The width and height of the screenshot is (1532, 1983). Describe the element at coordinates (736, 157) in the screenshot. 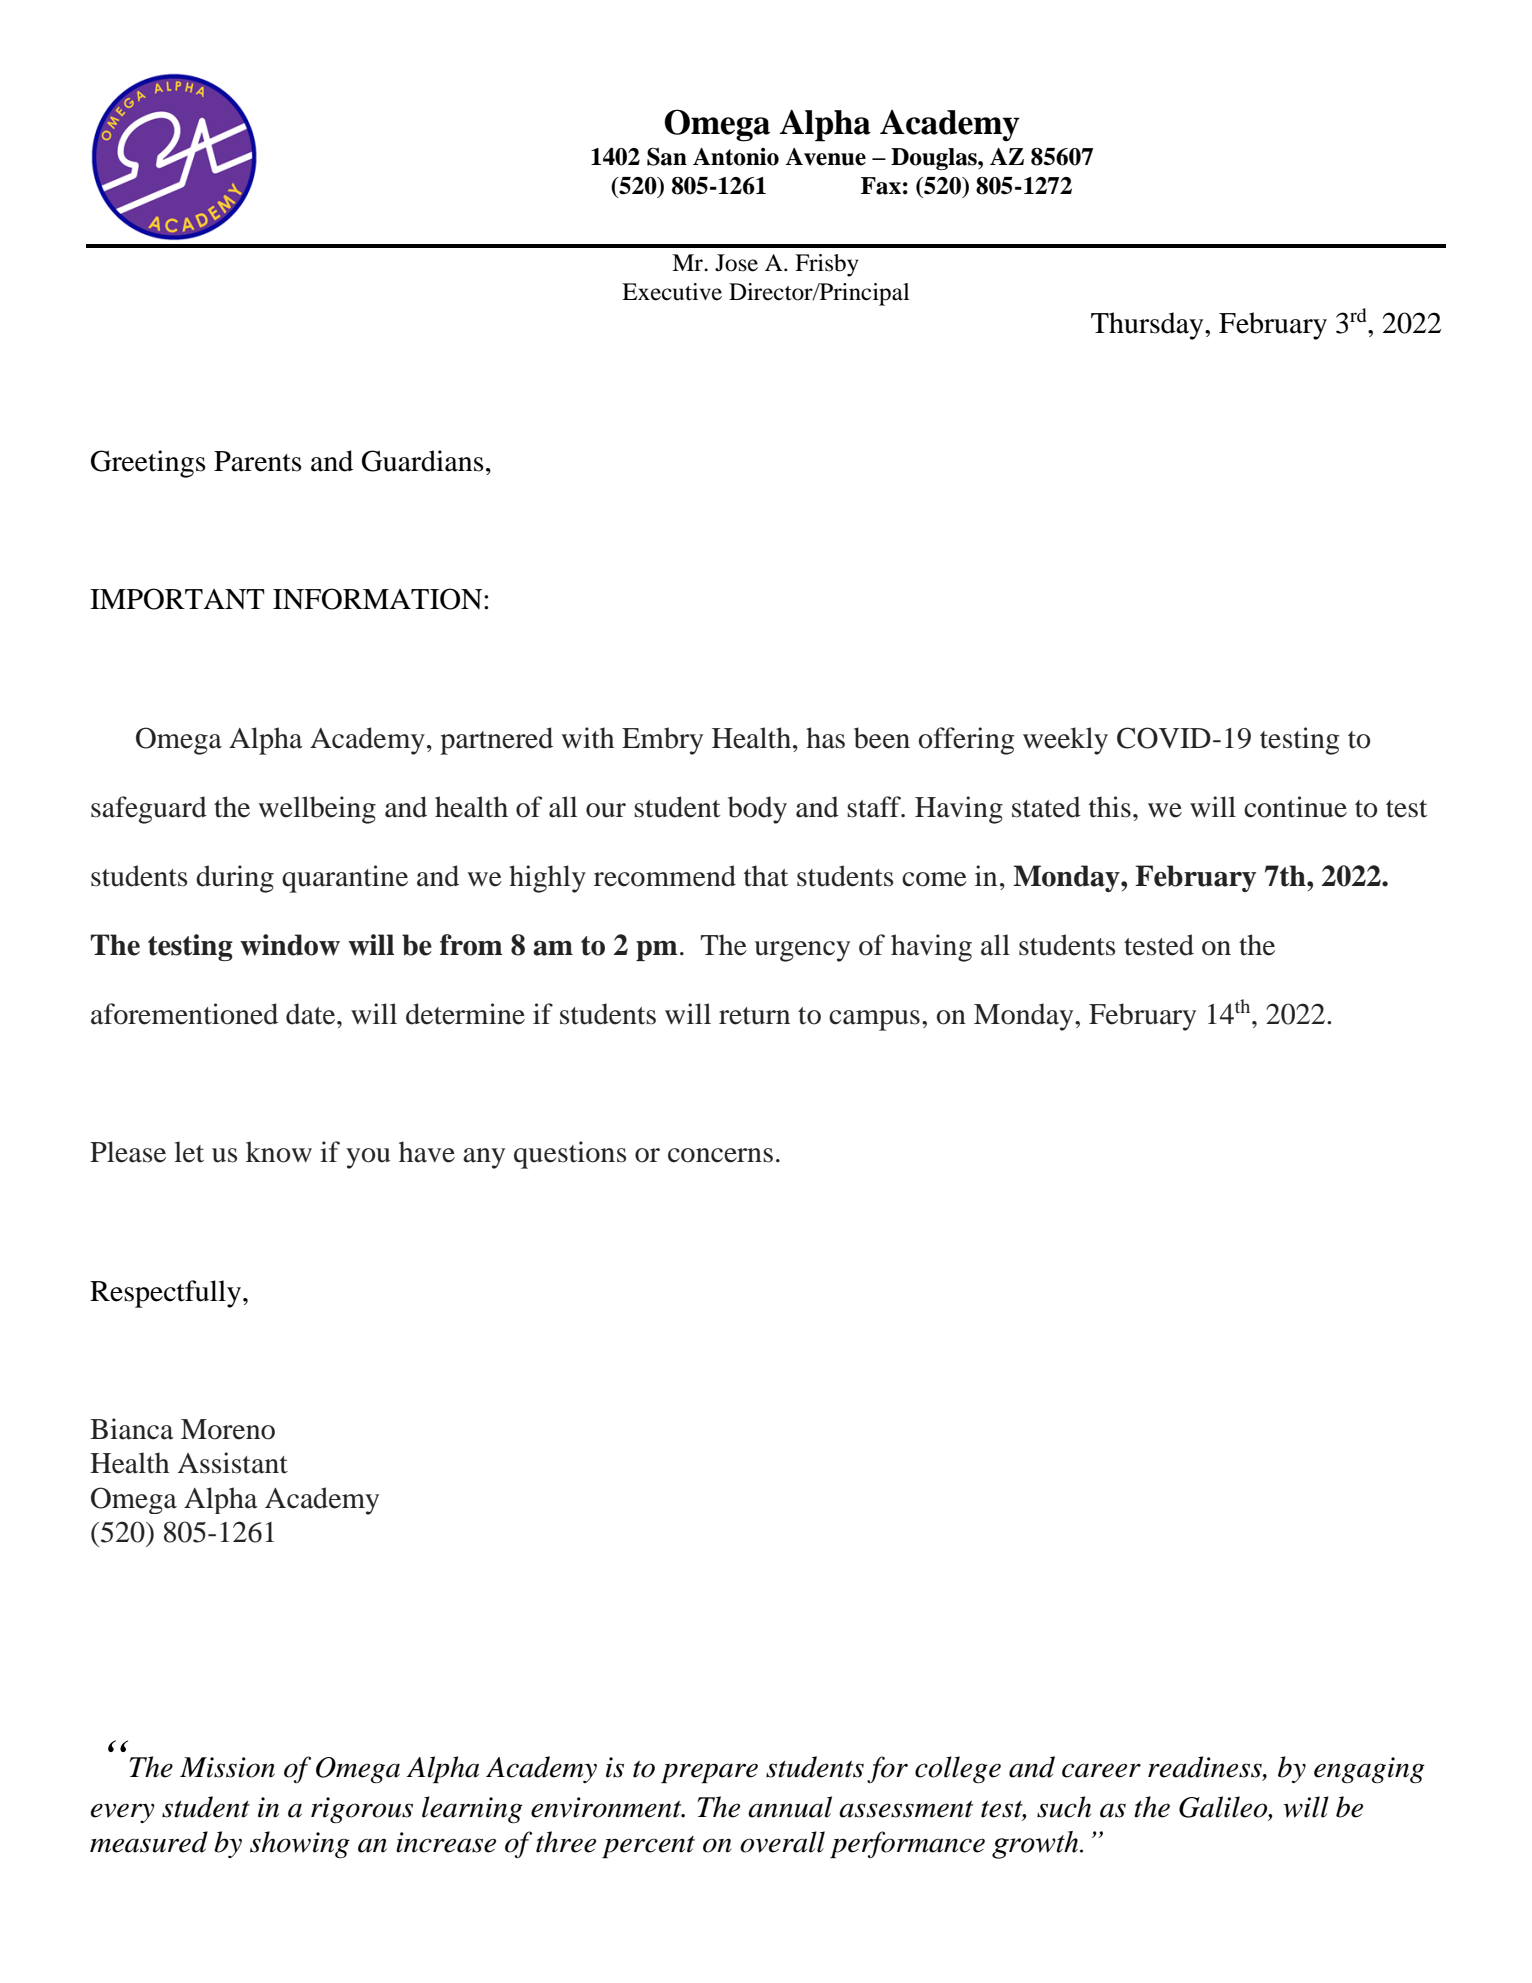

I see `Antonio` at that location.
